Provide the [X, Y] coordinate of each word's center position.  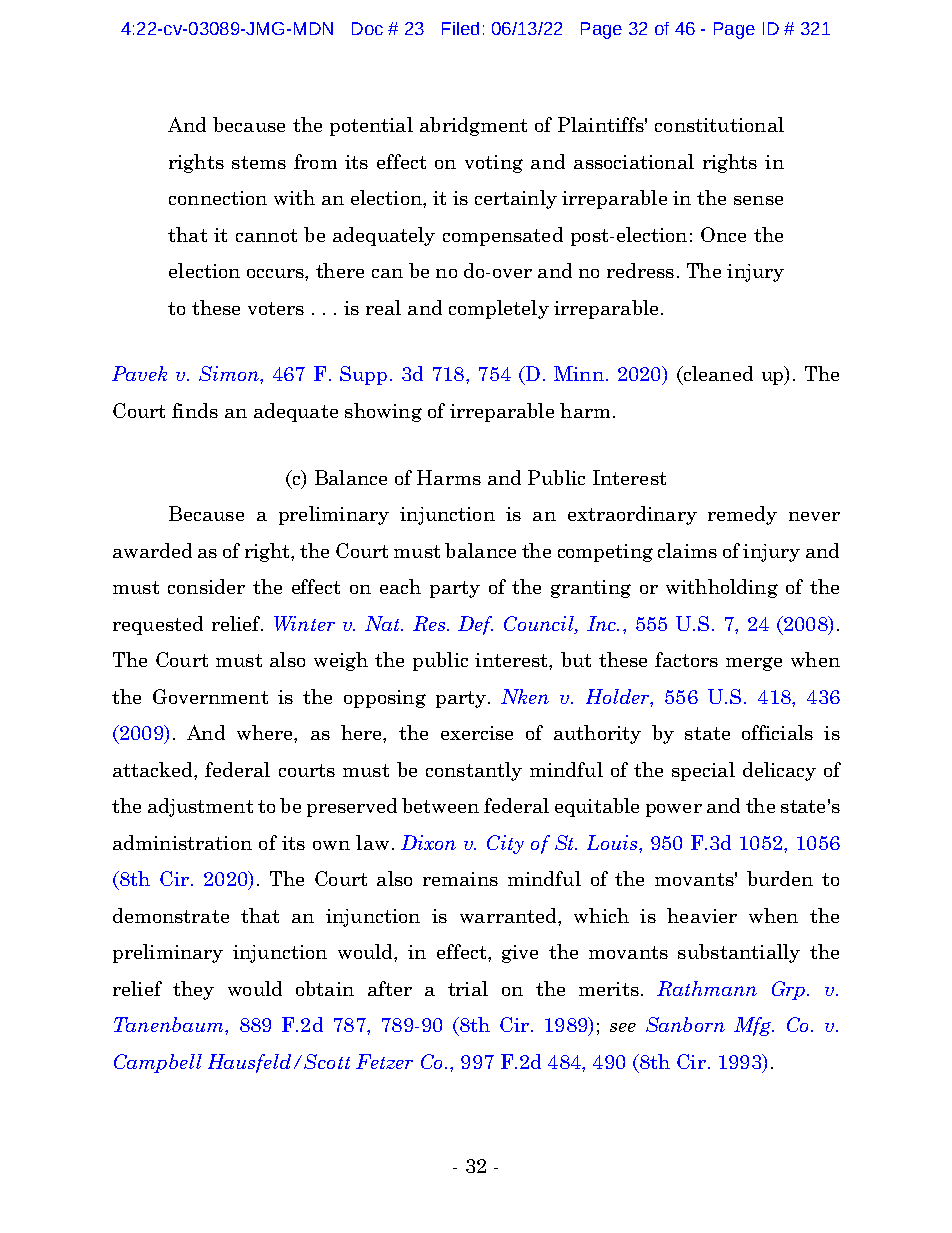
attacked [154, 769]
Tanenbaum [170, 1024]
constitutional [719, 124]
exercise [477, 733]
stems [259, 162]
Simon [230, 373]
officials [777, 732]
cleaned [717, 375]
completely [499, 309]
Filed [460, 28]
